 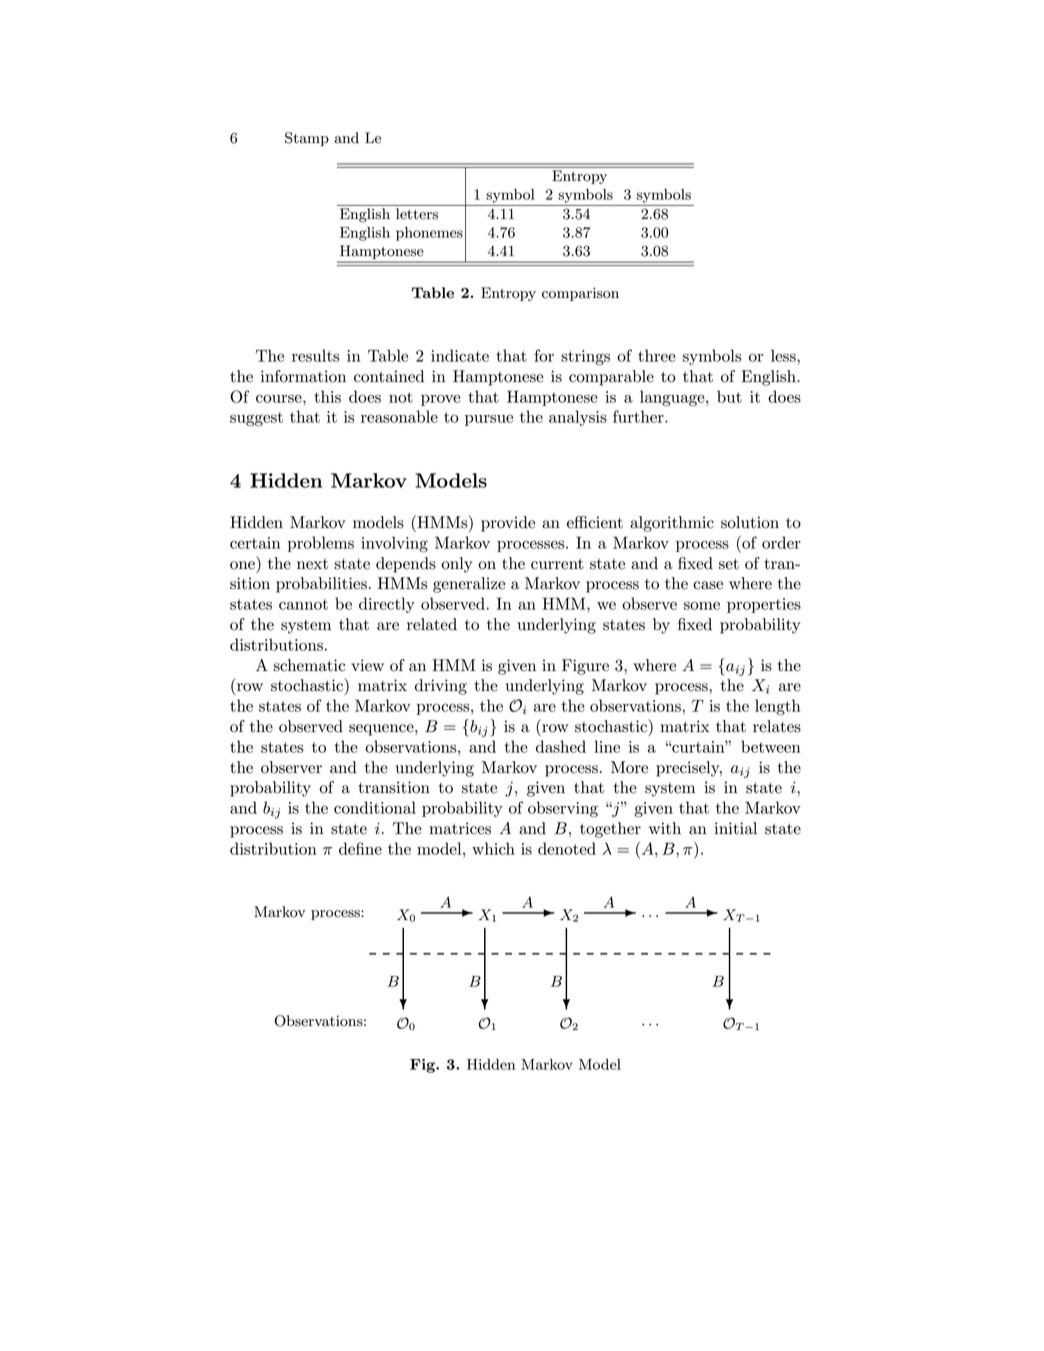 What do you see at coordinates (750, 522) in the screenshot?
I see `solution` at bounding box center [750, 522].
